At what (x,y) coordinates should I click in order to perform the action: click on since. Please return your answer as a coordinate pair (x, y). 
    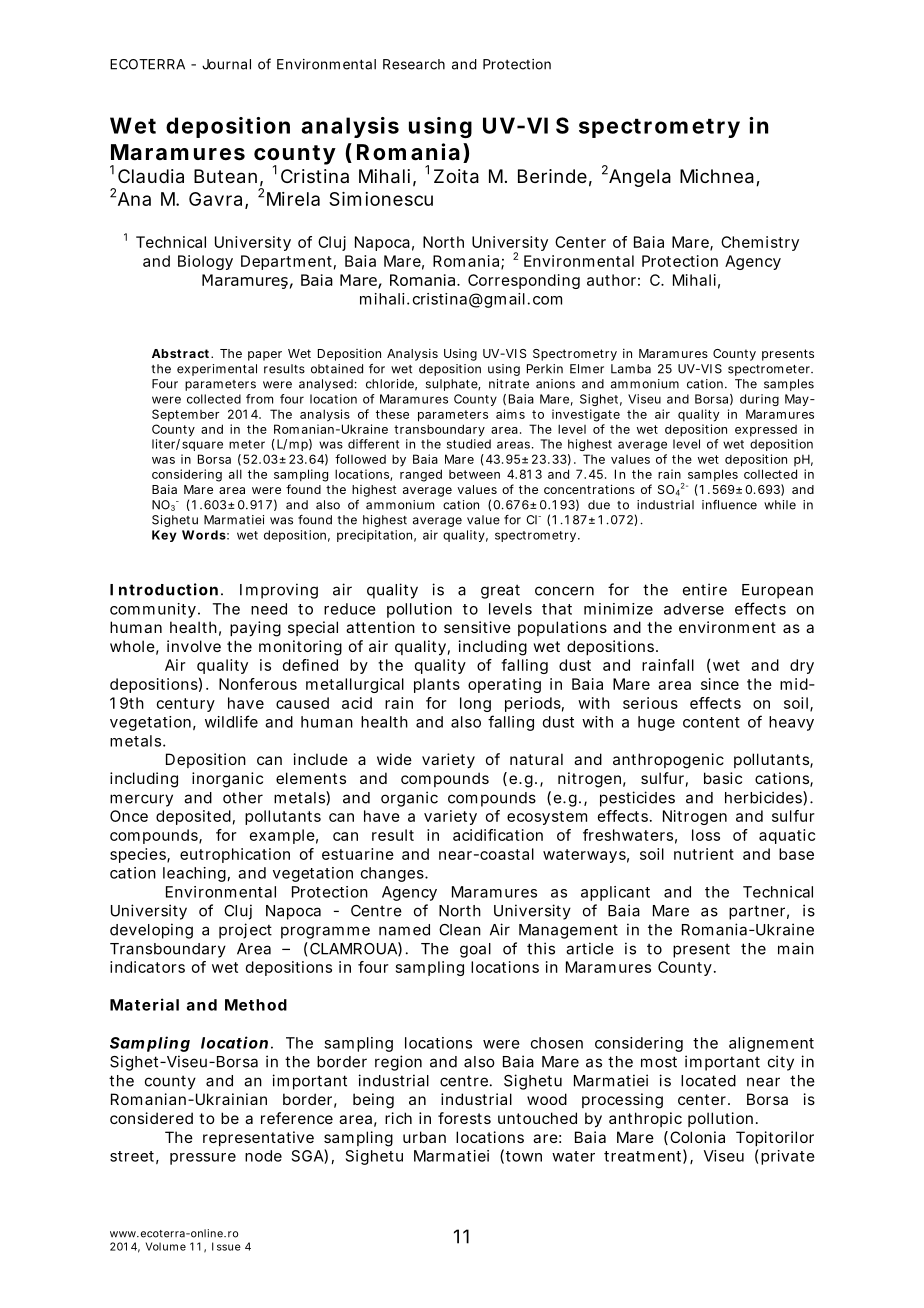
    Looking at the image, I should click on (720, 684).
